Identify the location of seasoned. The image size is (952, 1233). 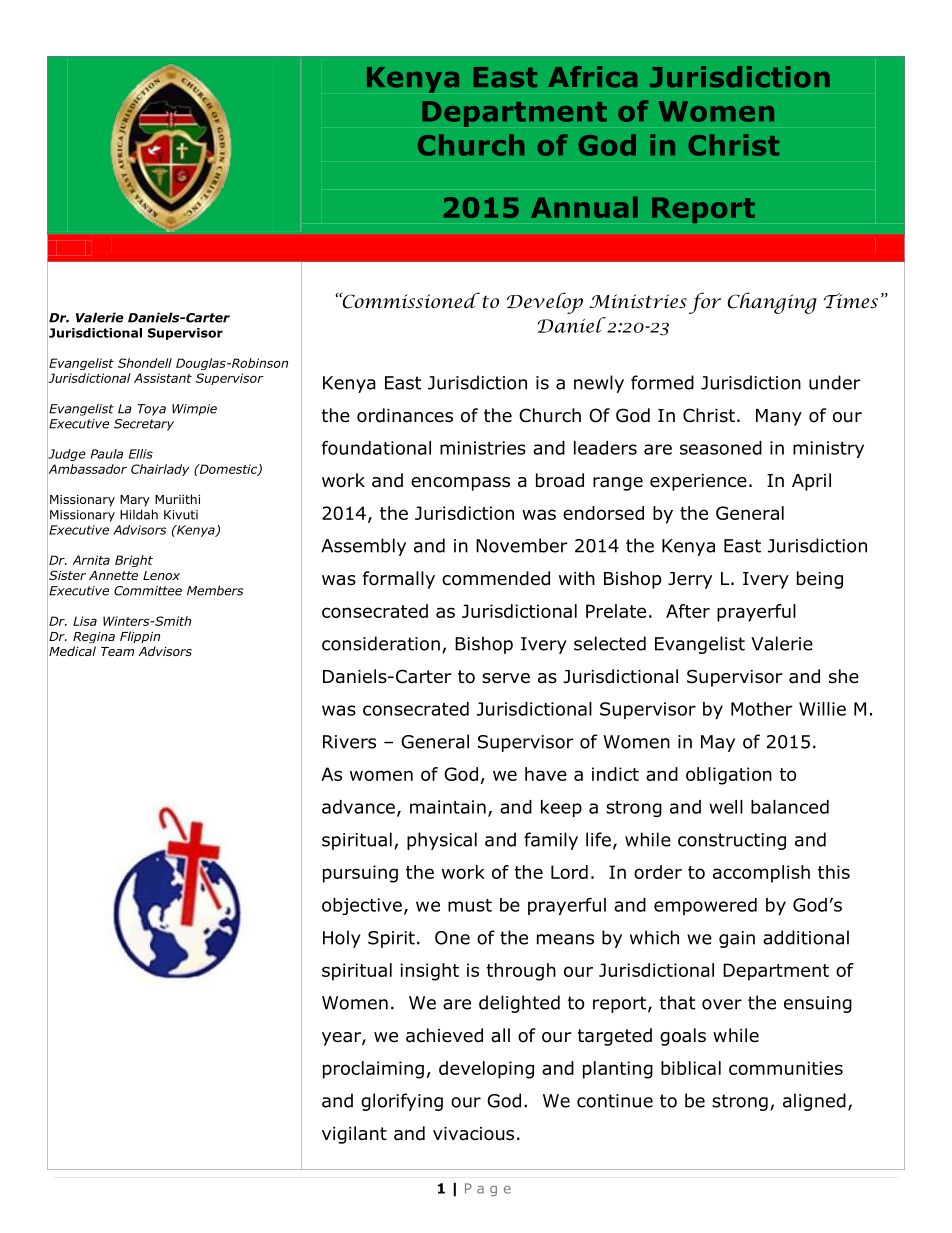
(721, 448).
